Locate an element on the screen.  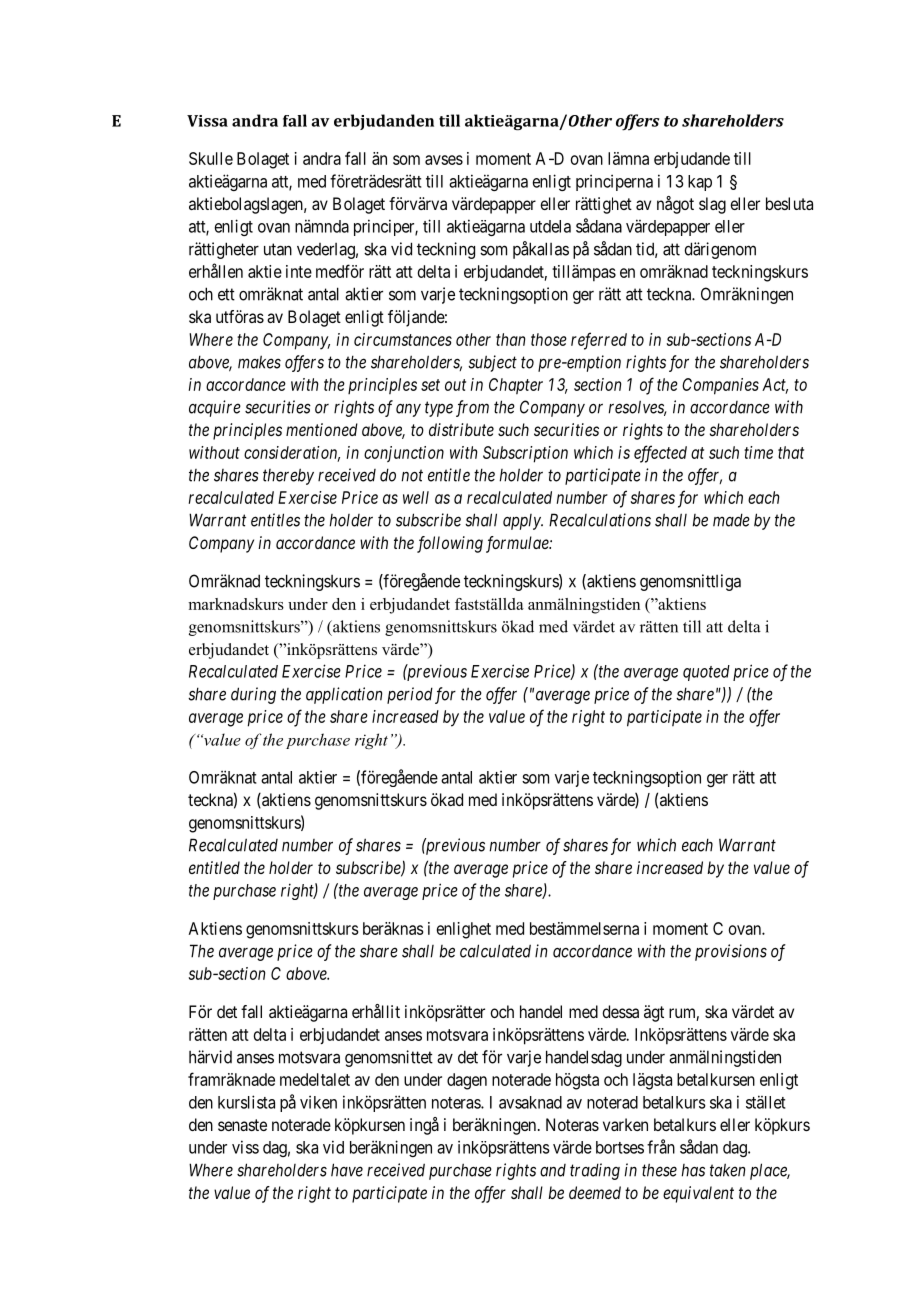
kap is located at coordinates (700, 183).
